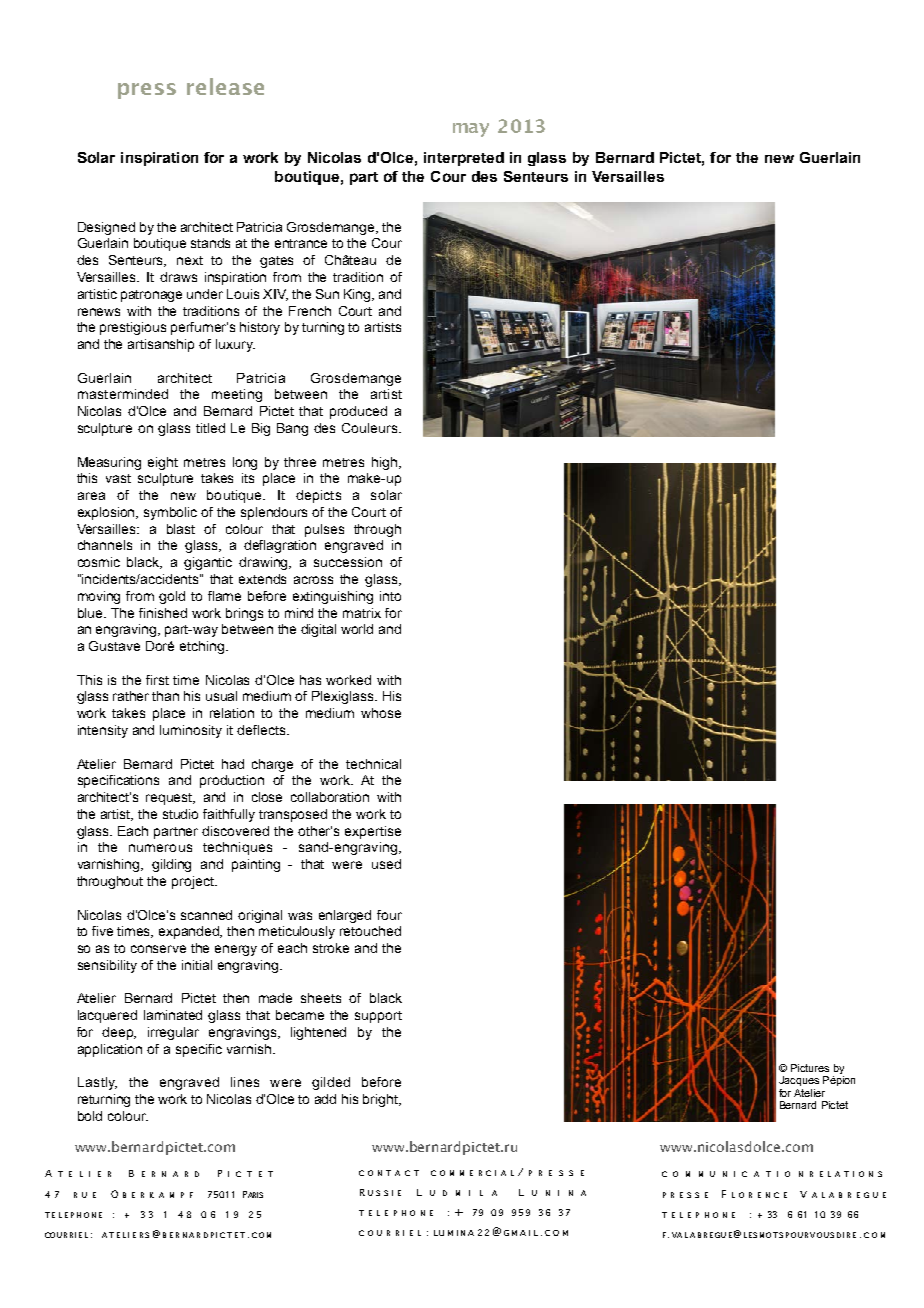 This image has height=1308, width=924. I want to click on produced, so click(358, 412).
